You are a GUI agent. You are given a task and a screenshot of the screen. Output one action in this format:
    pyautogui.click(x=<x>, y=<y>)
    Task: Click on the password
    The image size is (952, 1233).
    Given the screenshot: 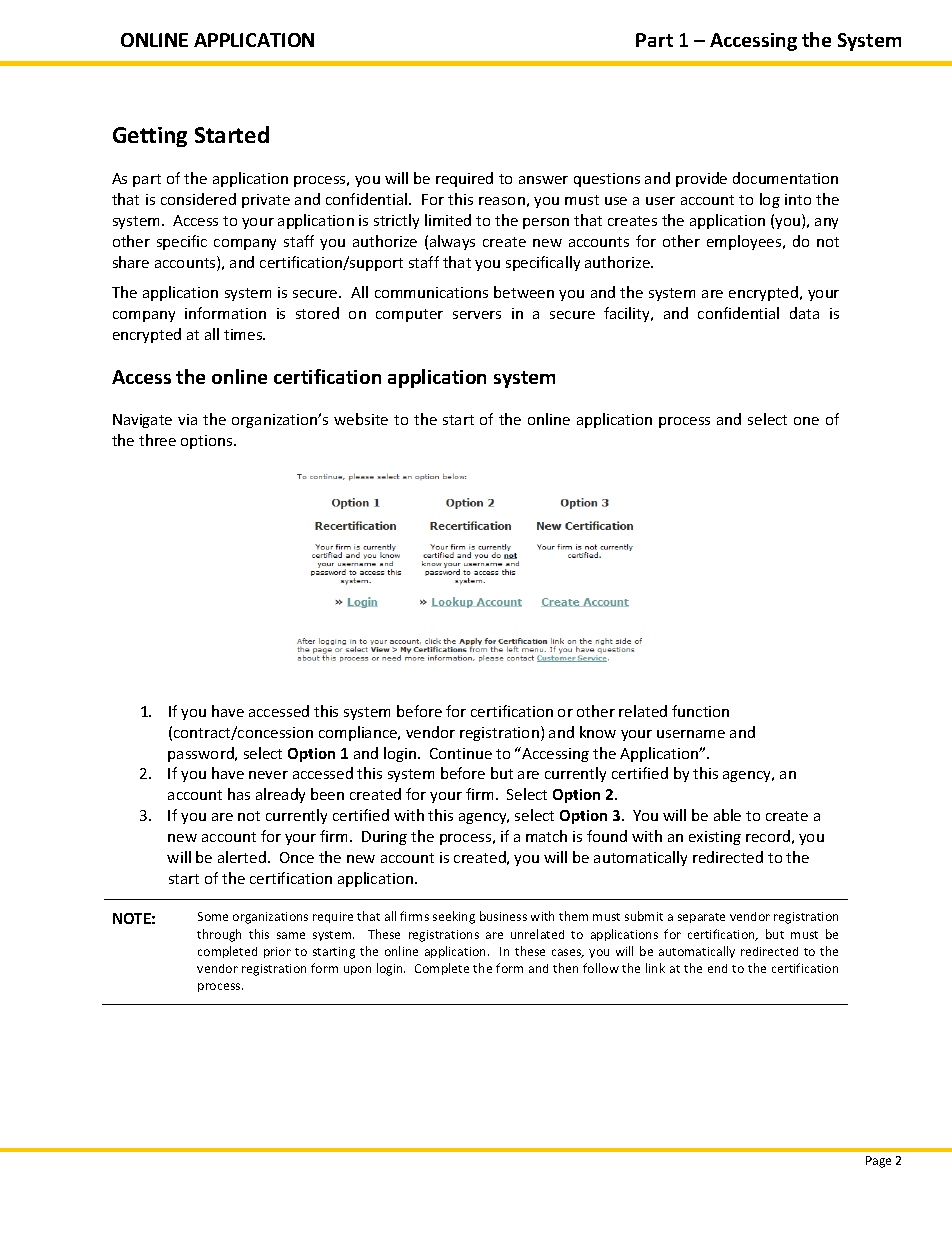 What is the action you would take?
    pyautogui.click(x=202, y=754)
